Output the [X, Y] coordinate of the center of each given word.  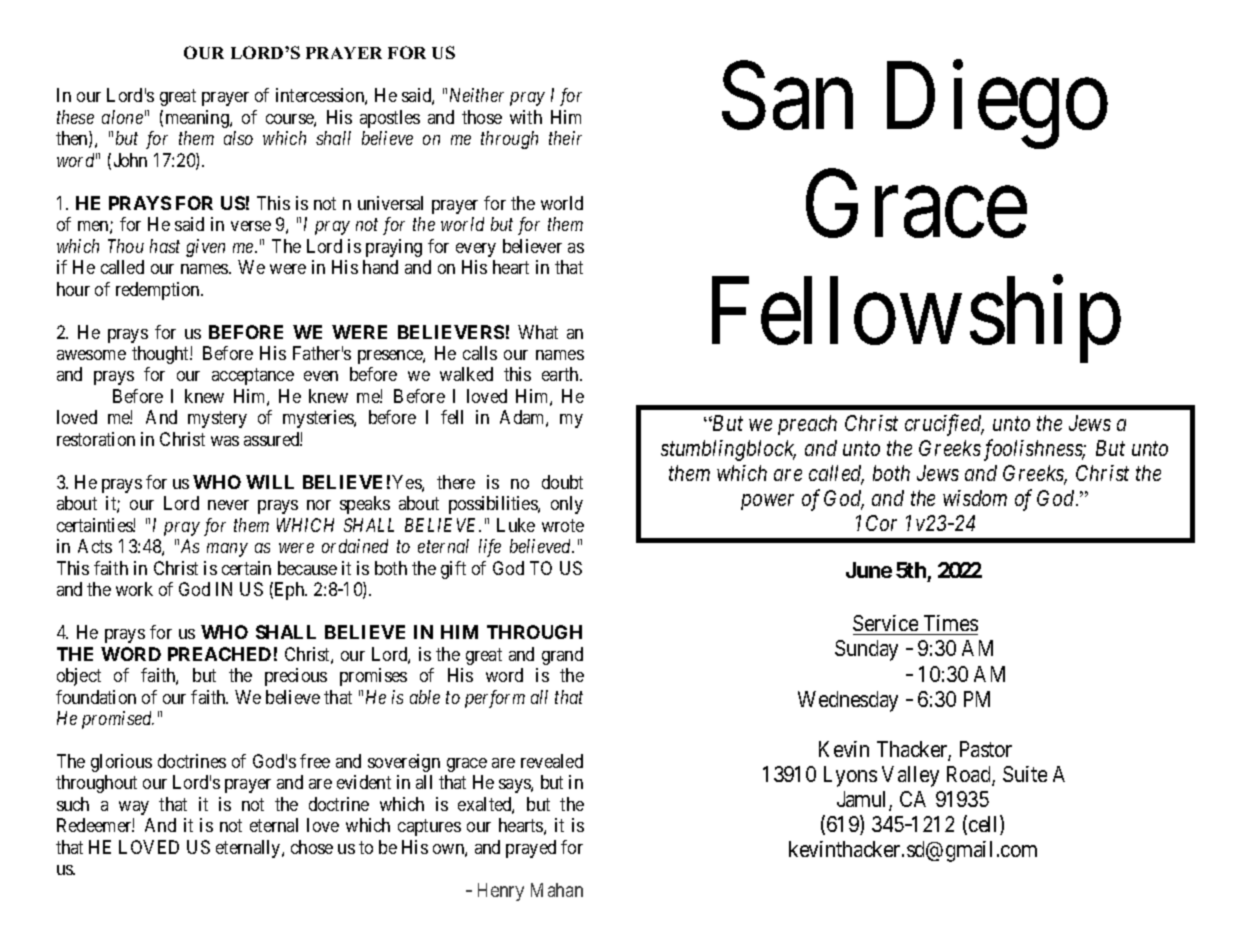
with [526, 117]
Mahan [557, 890]
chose [312, 847]
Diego [997, 106]
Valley [910, 776]
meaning [198, 119]
